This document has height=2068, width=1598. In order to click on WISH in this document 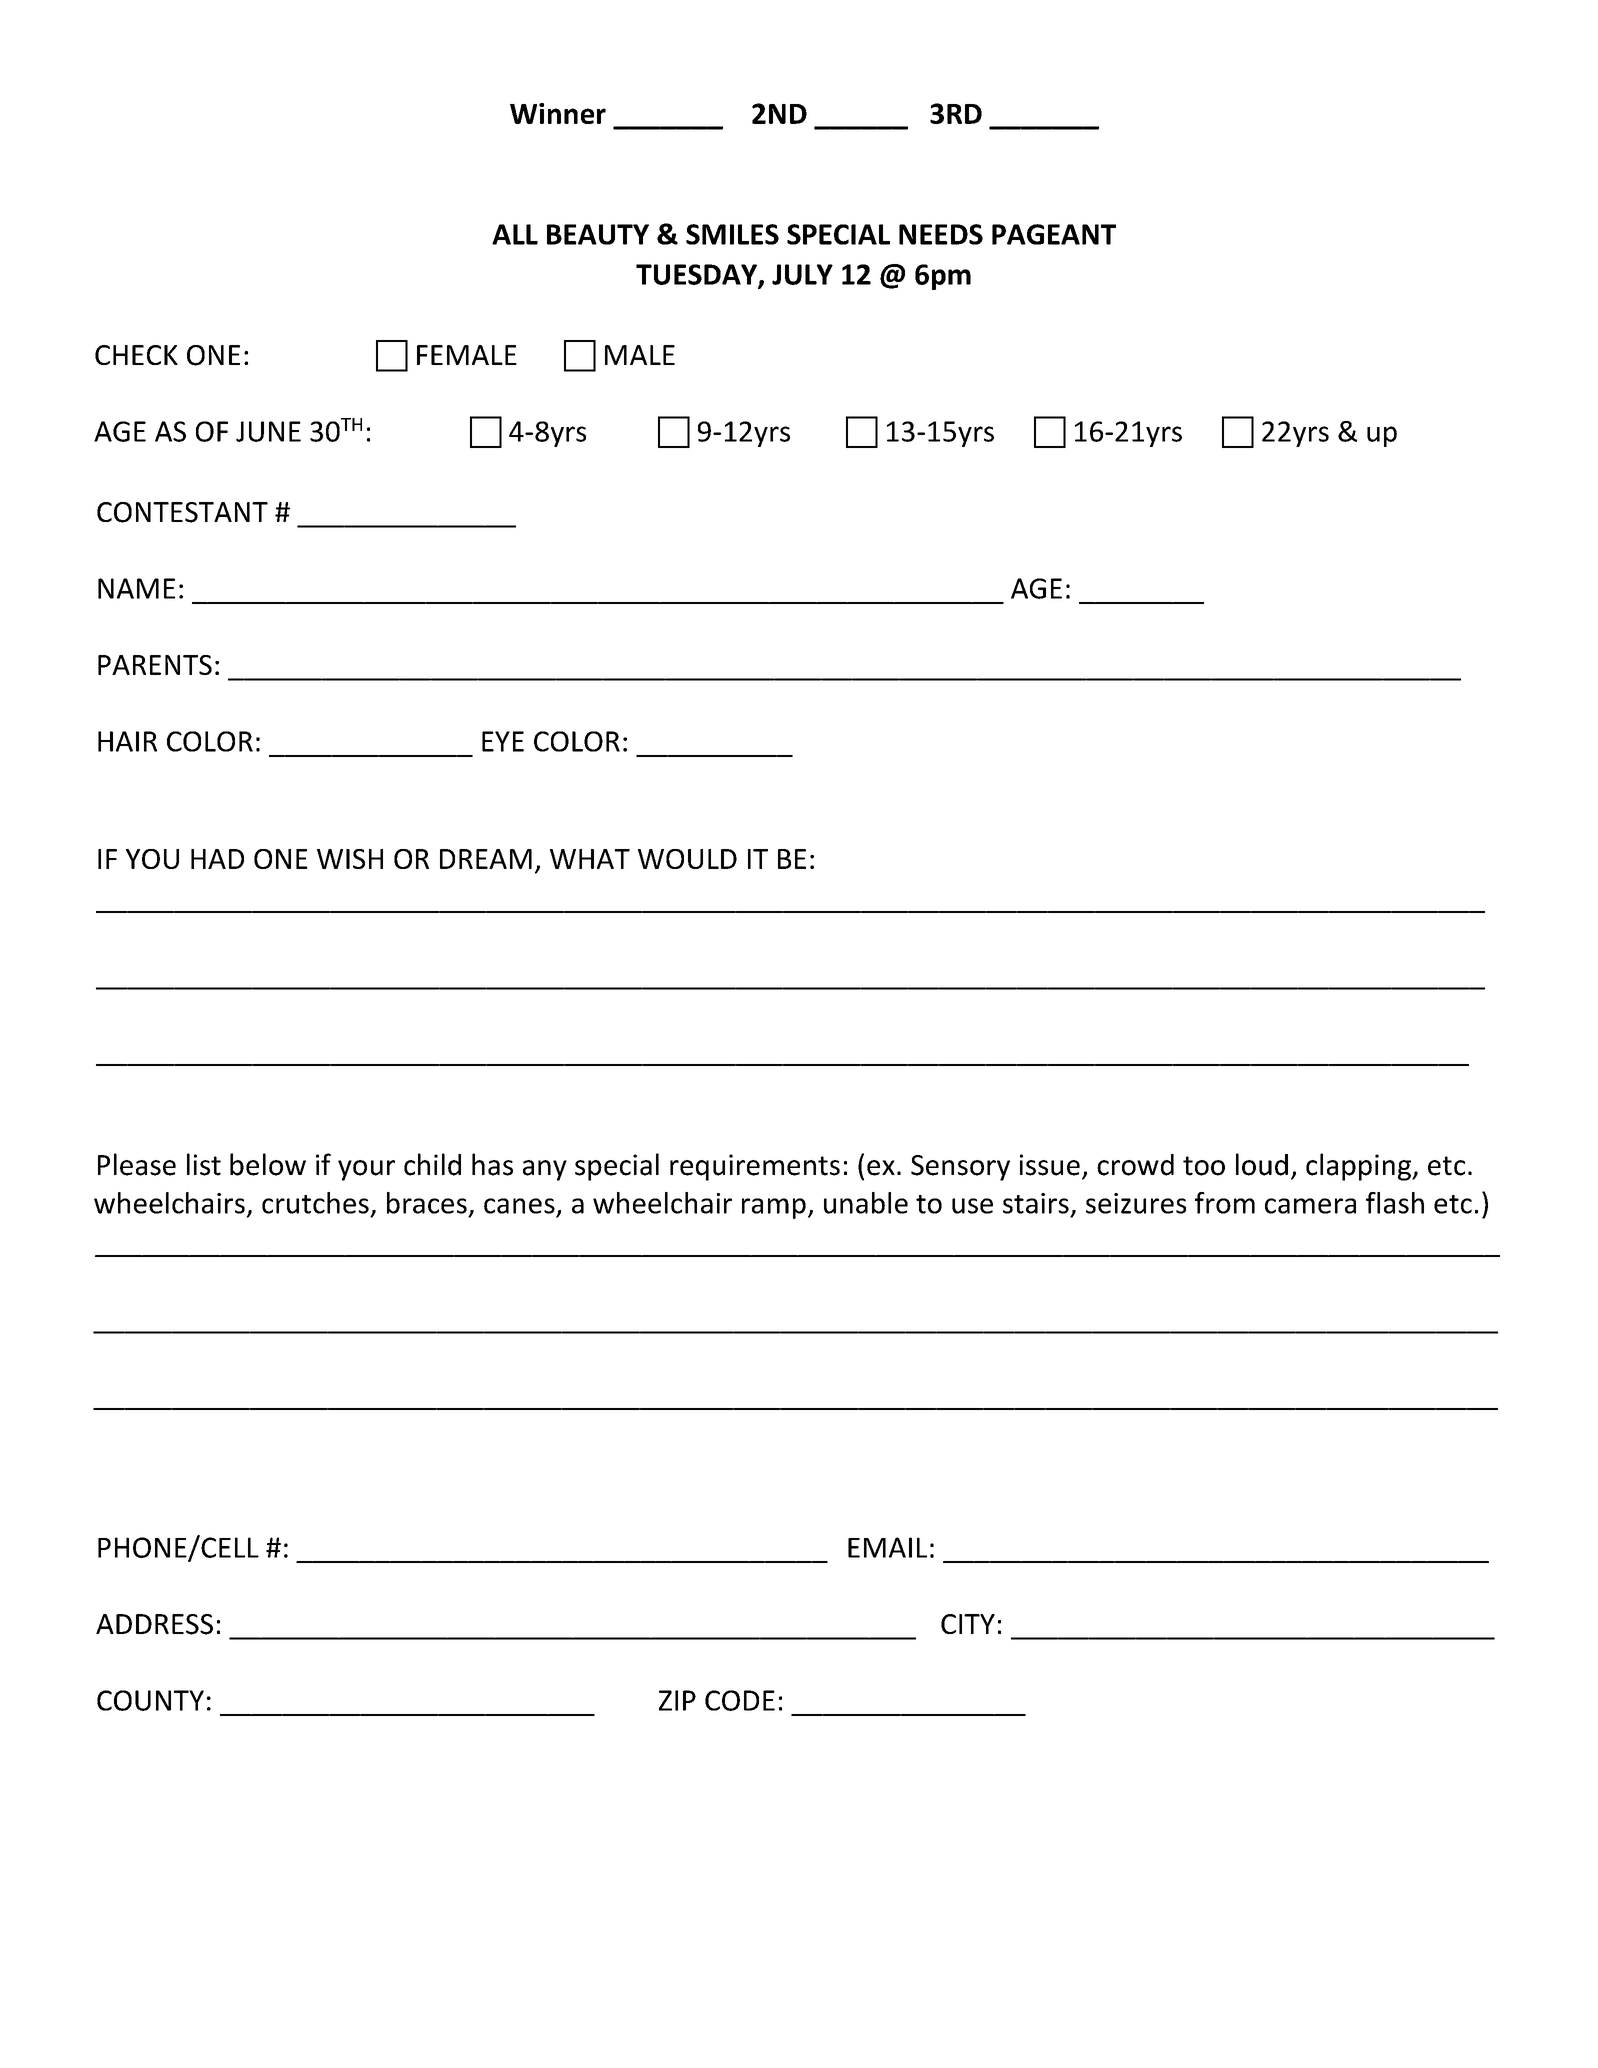, I will do `click(350, 859)`.
